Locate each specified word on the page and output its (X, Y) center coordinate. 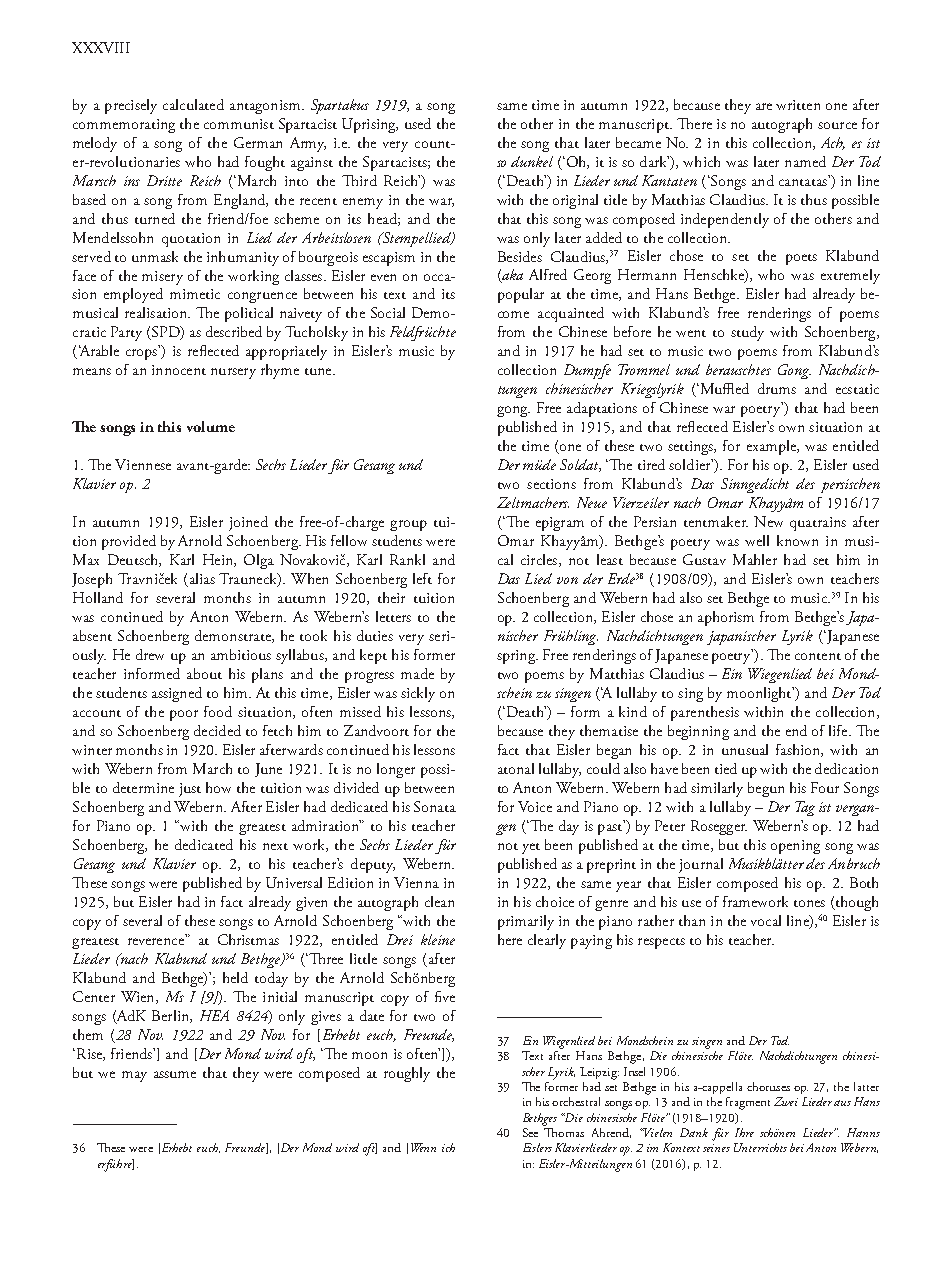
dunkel (532, 161)
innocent (179, 370)
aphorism (726, 618)
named (805, 161)
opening (795, 847)
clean (439, 901)
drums (777, 388)
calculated (193, 104)
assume (175, 1074)
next (275, 846)
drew (150, 654)
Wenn (423, 1147)
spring (517, 657)
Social (388, 312)
